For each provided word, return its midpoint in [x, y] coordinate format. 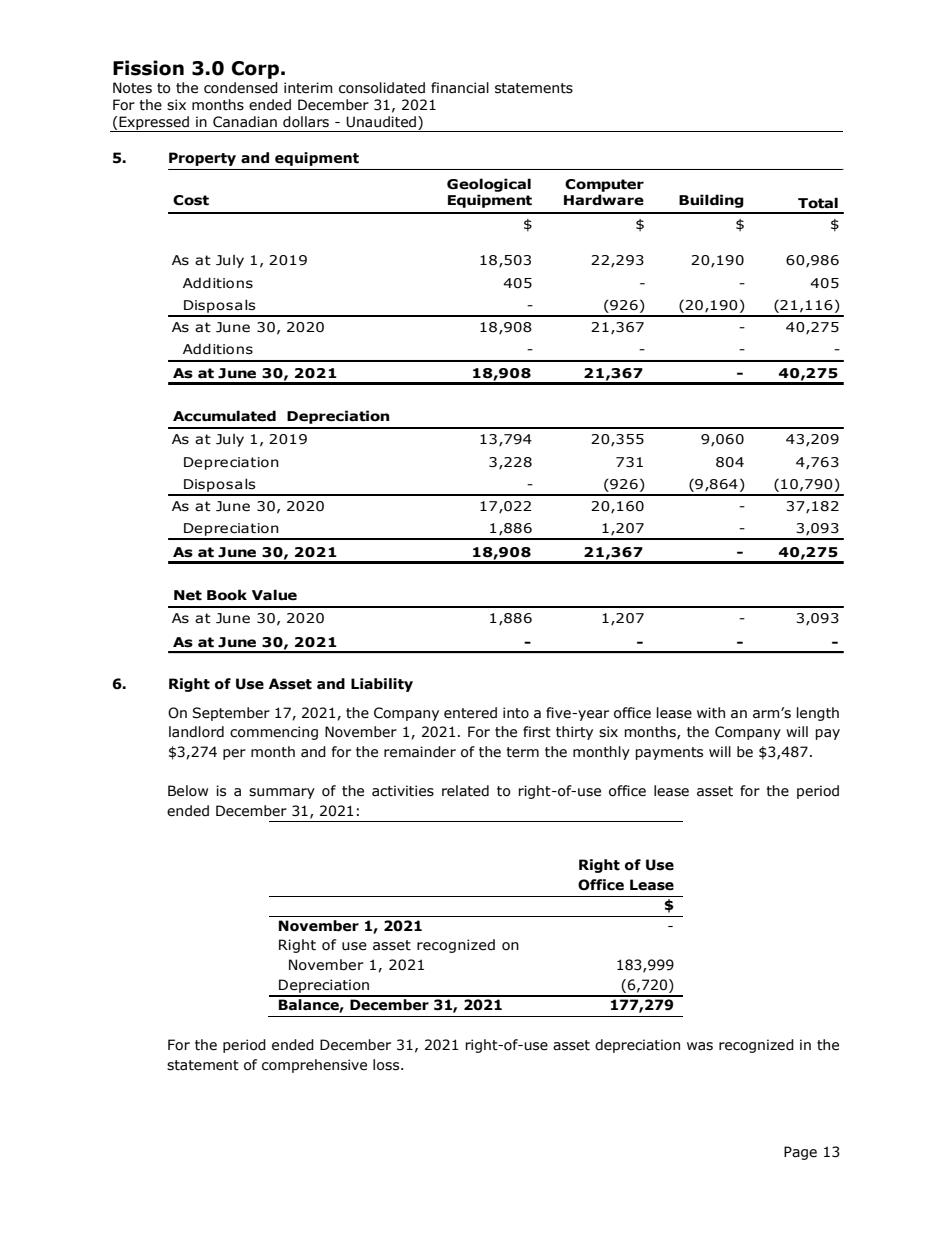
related [465, 791]
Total [818, 203]
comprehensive [314, 1066]
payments [669, 753]
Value [274, 595]
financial [460, 88]
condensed [241, 88]
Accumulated [224, 416]
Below [188, 791]
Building [711, 201]
